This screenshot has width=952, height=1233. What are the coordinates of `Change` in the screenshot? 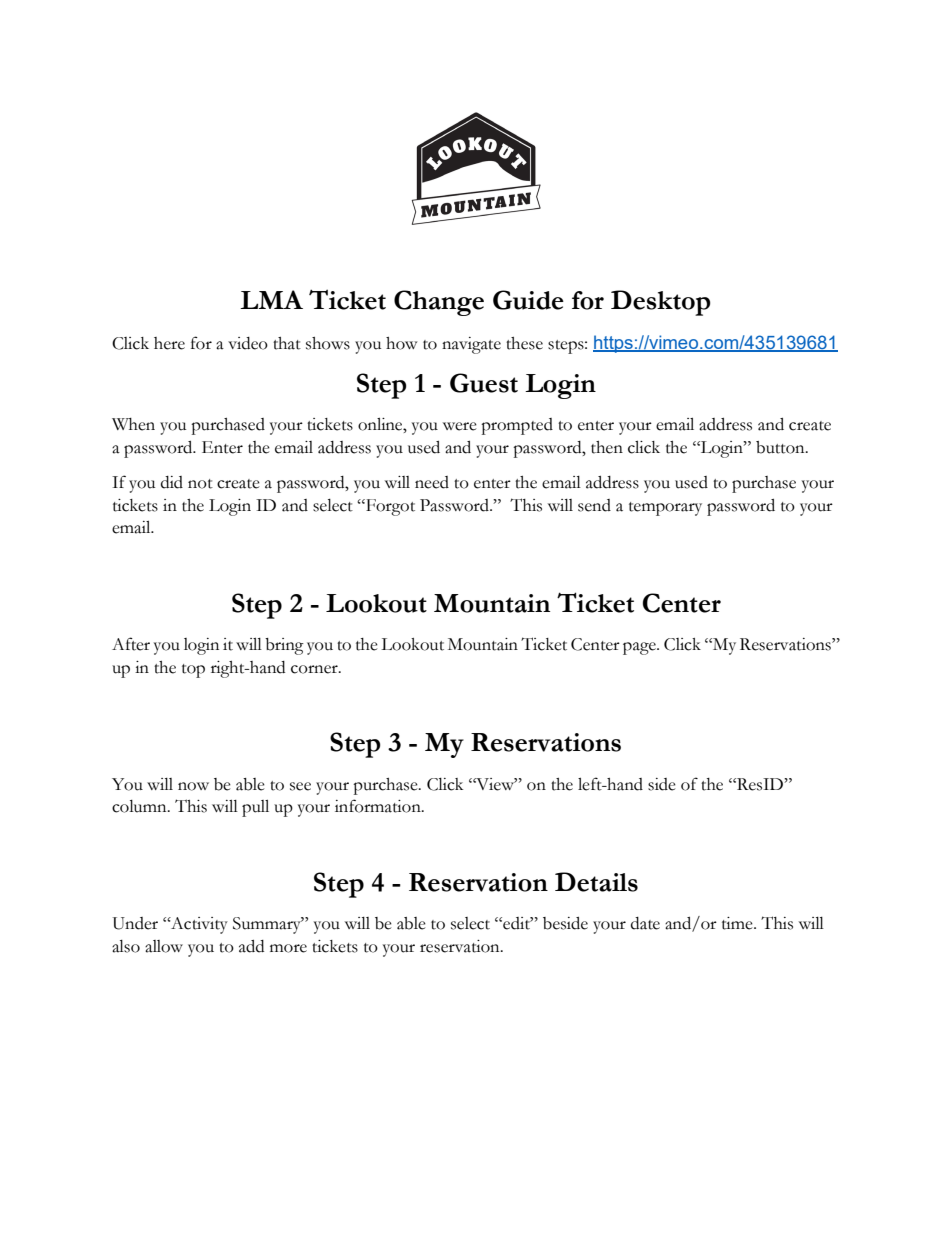 It's located at (439, 303).
